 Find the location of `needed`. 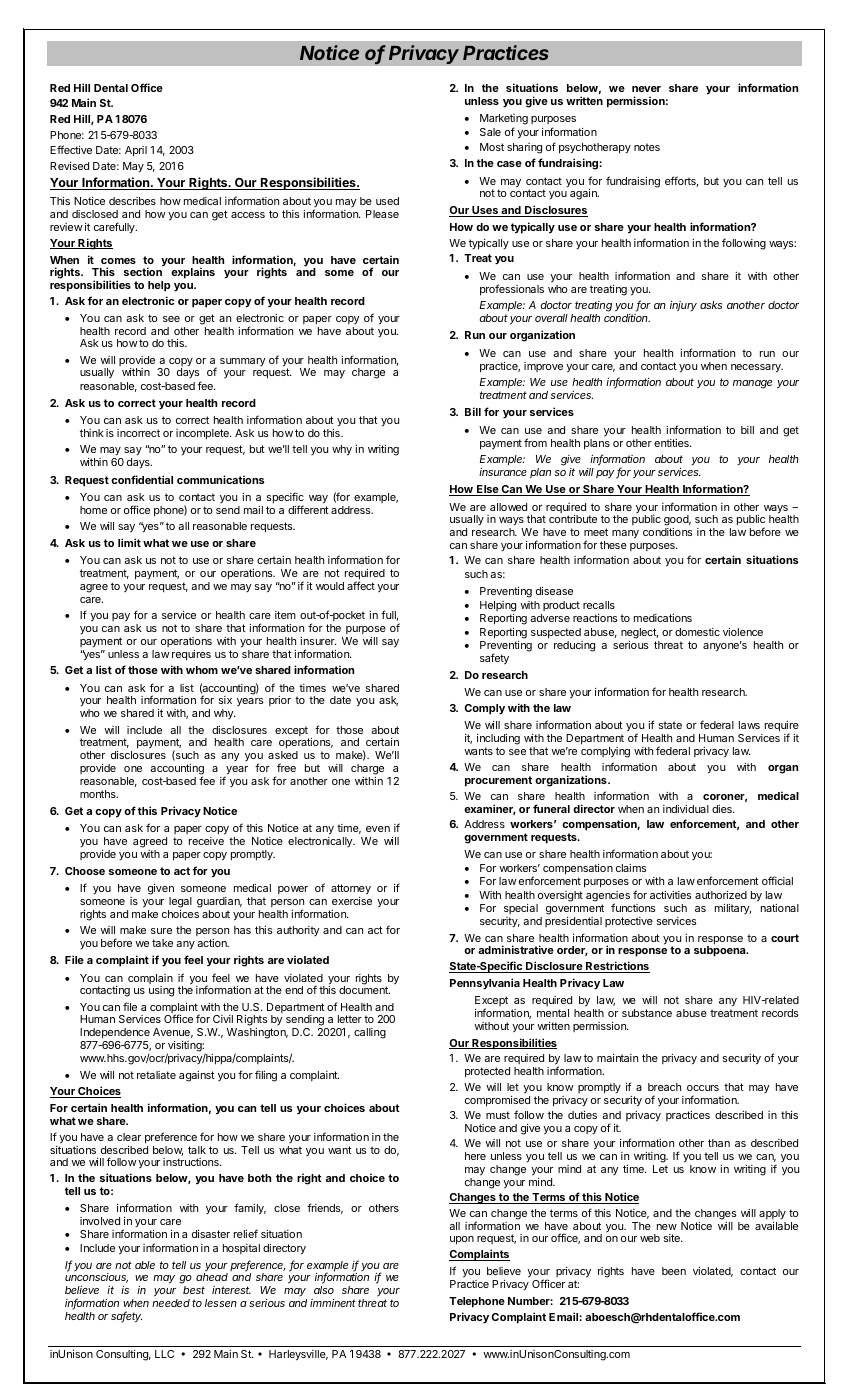

needed is located at coordinates (171, 1303).
